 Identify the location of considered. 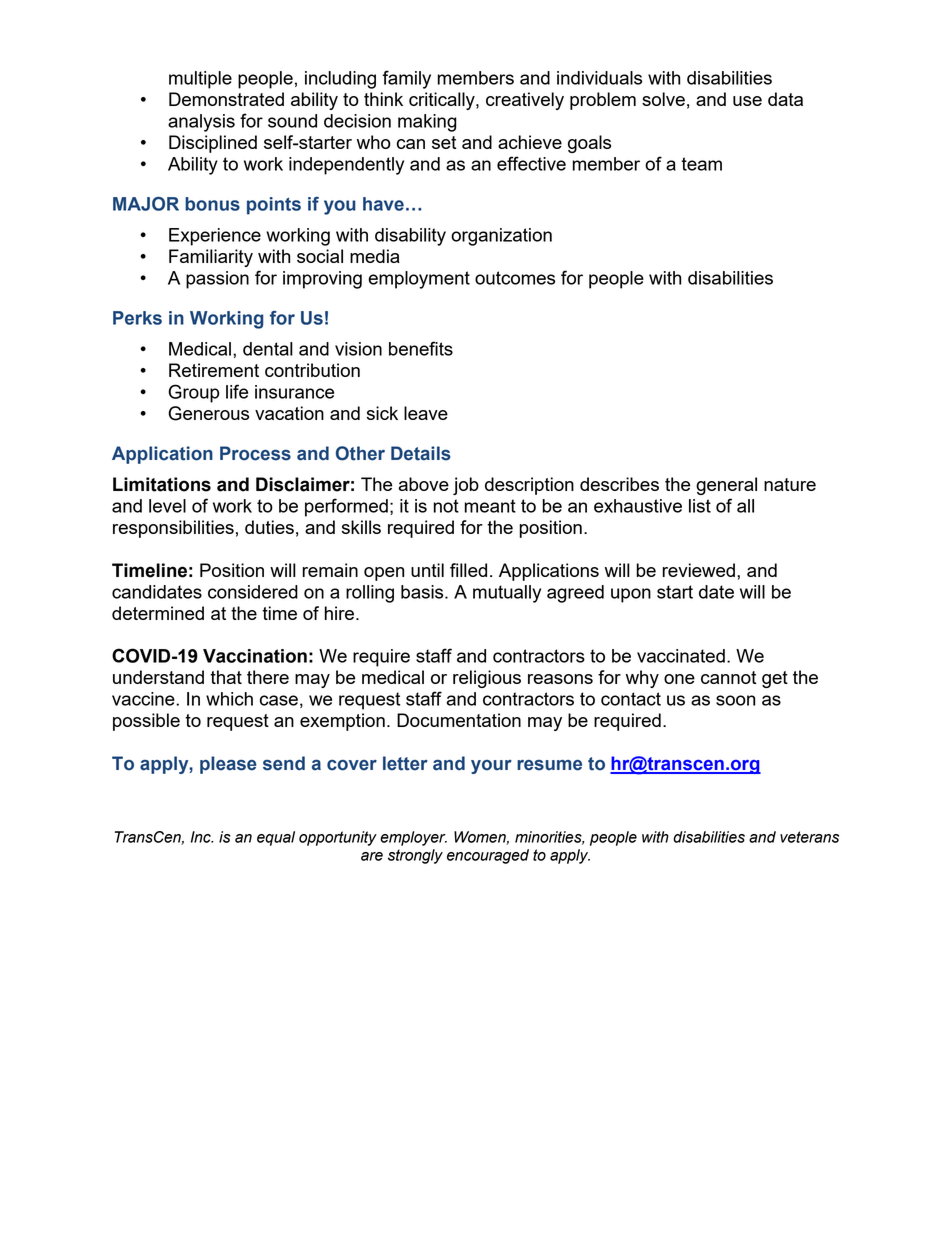
(253, 592).
